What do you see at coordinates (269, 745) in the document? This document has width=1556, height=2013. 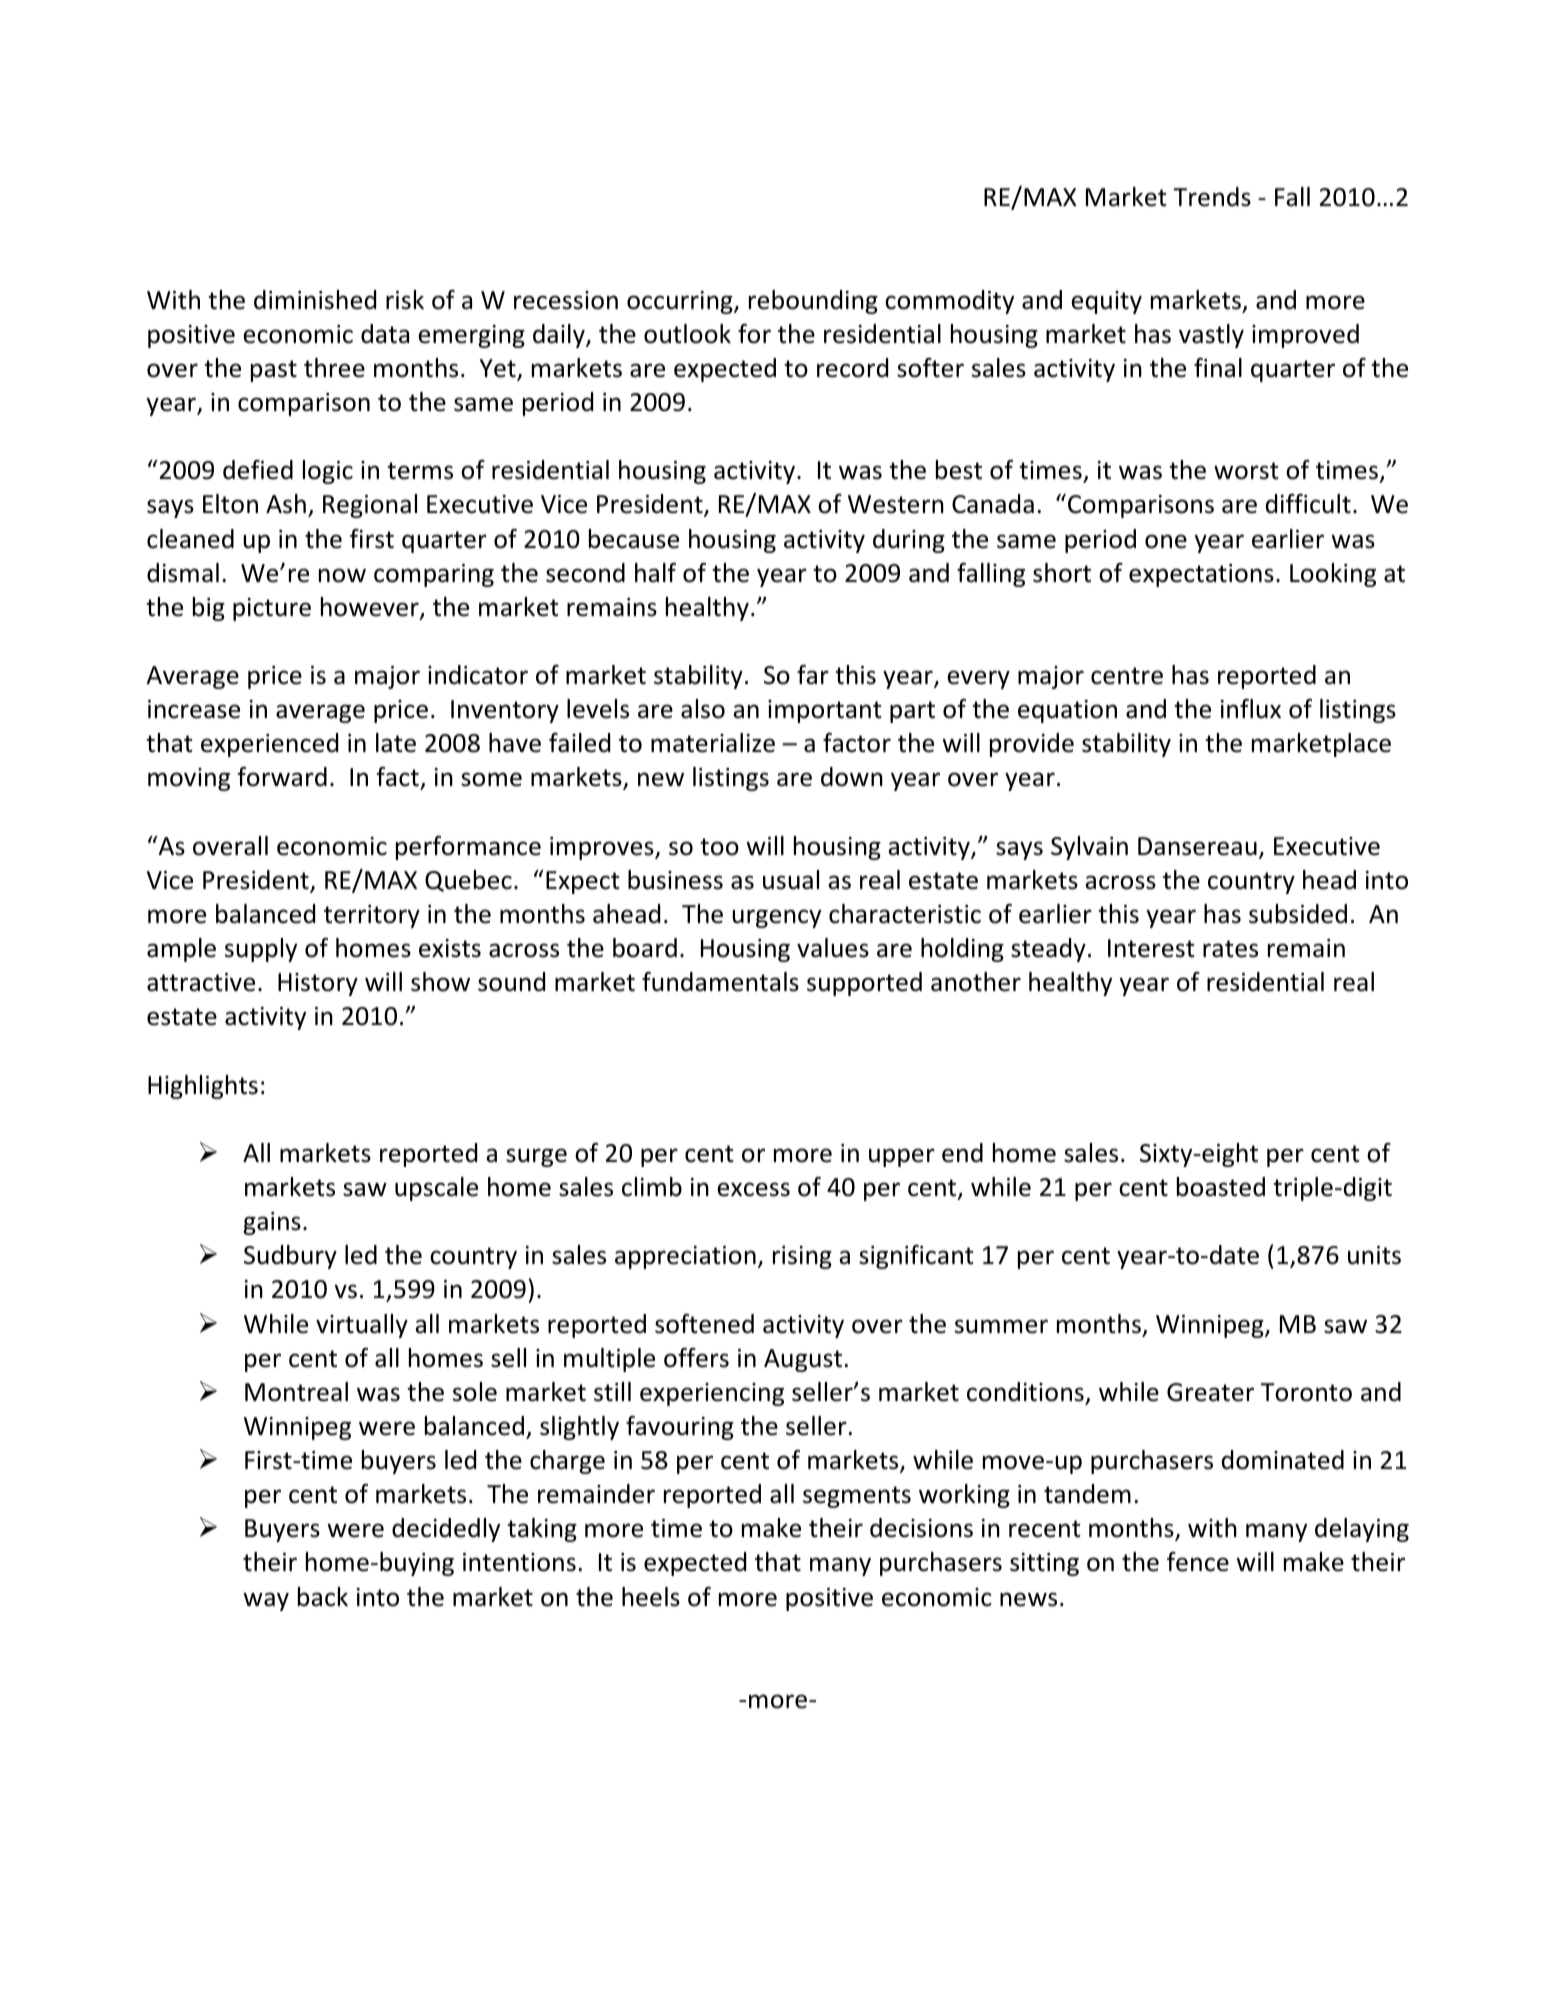 I see `experienced` at bounding box center [269, 745].
